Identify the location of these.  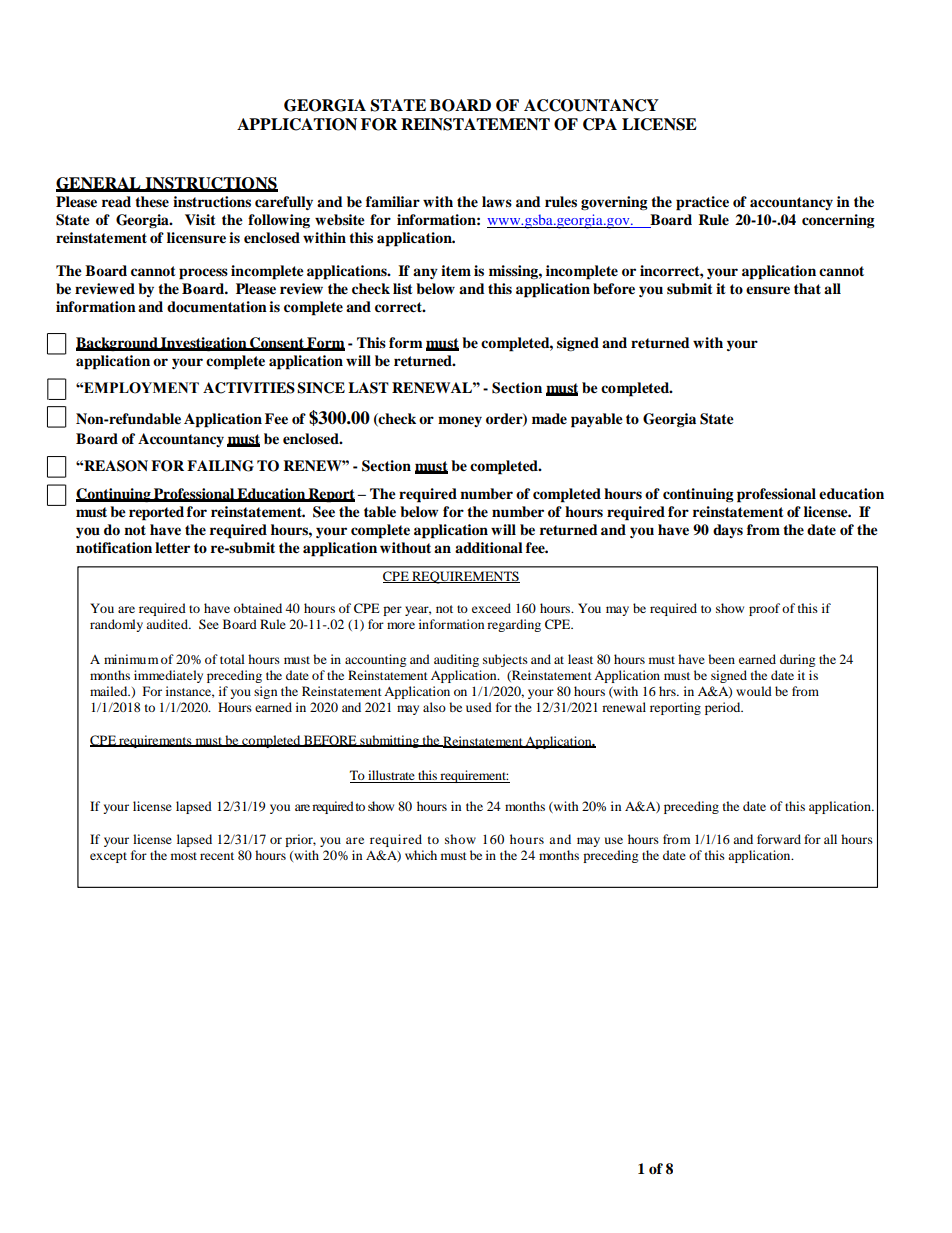
(152, 202).
